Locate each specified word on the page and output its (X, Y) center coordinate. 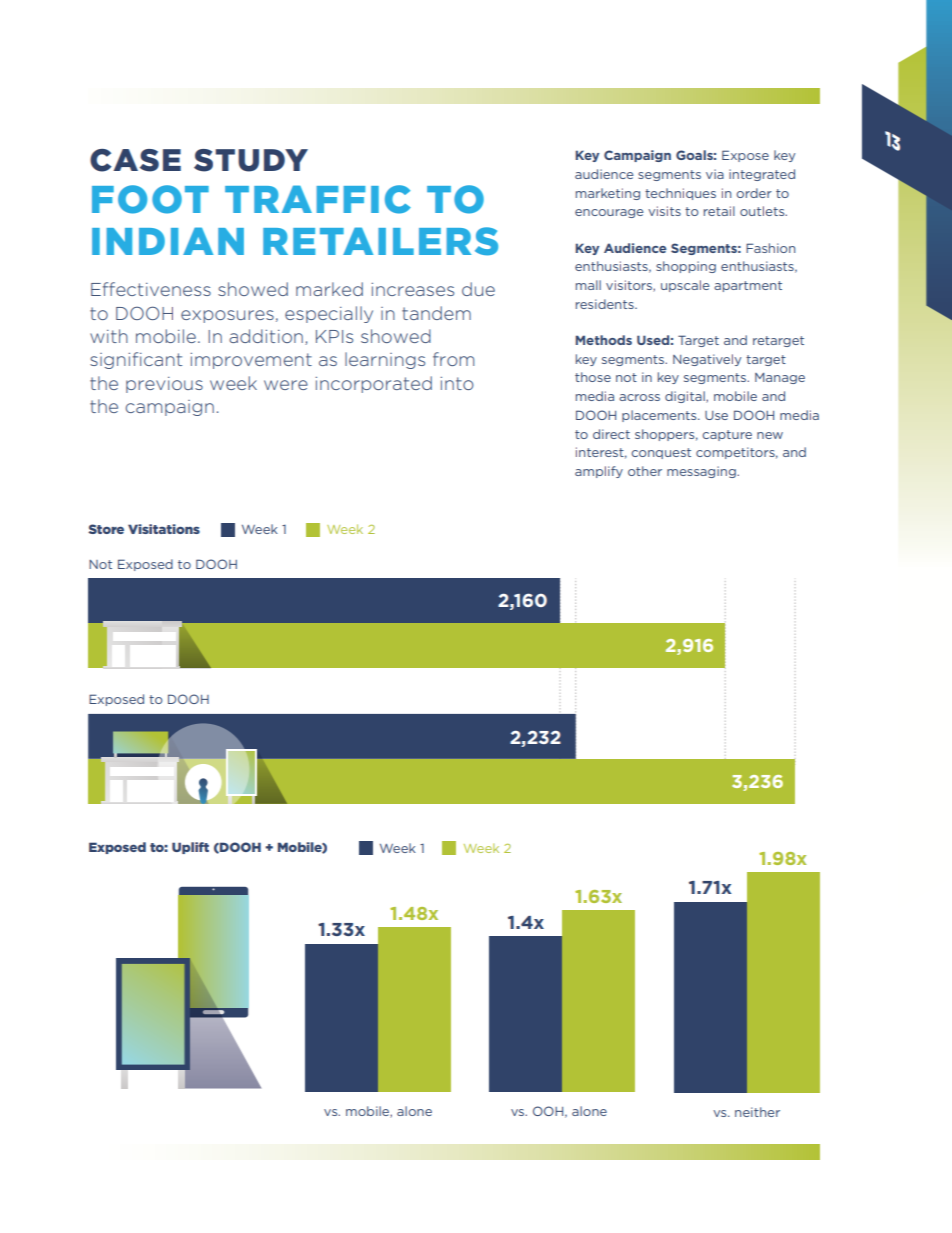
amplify (599, 472)
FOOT (150, 199)
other (645, 471)
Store (106, 529)
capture (727, 435)
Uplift (190, 848)
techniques (680, 194)
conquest (661, 453)
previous (164, 385)
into (457, 383)
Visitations (164, 529)
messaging (702, 472)
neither (757, 1112)
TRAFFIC (318, 199)
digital (686, 397)
